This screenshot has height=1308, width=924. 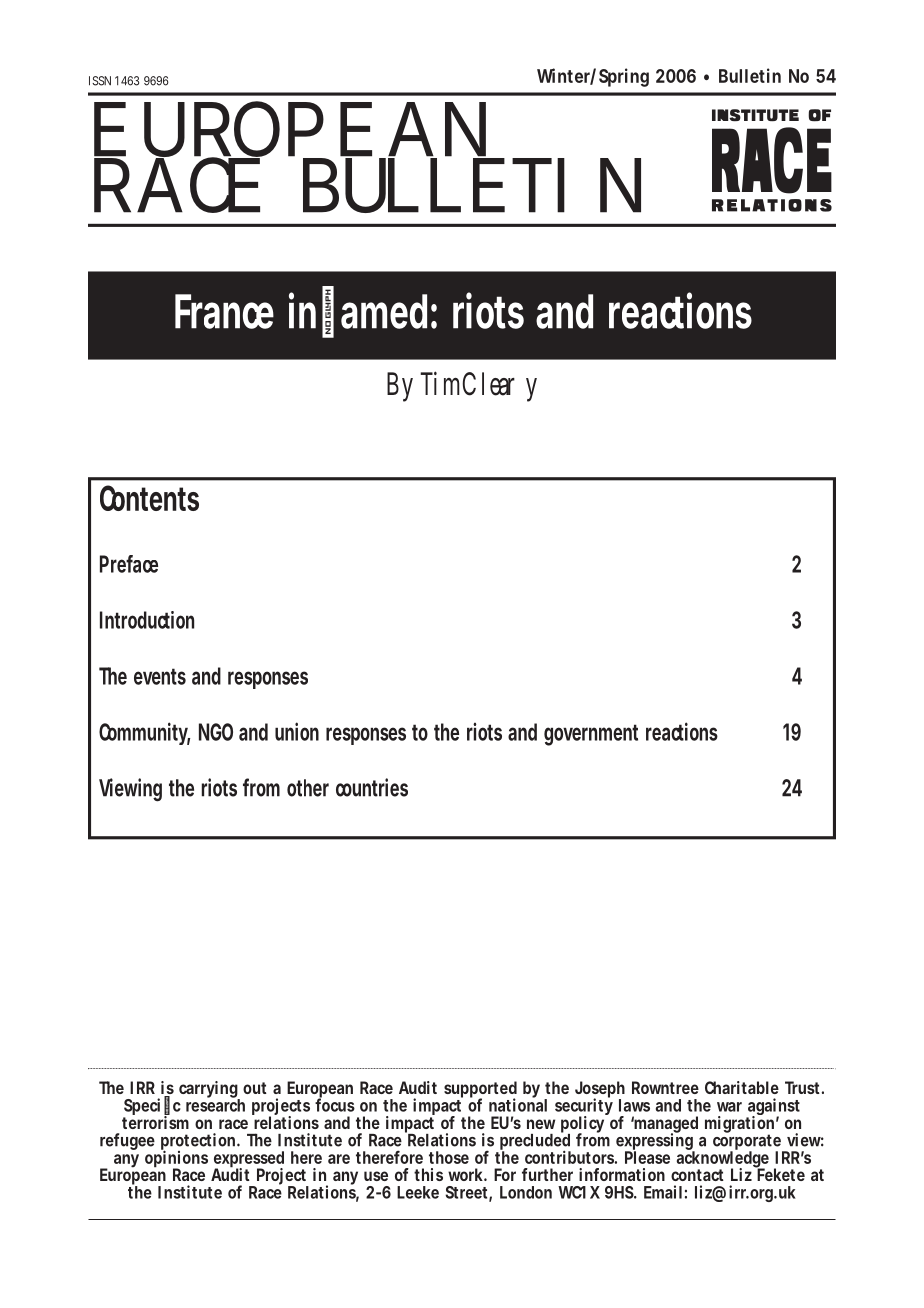 What do you see at coordinates (499, 387) in the screenshot?
I see `Cleary` at bounding box center [499, 387].
